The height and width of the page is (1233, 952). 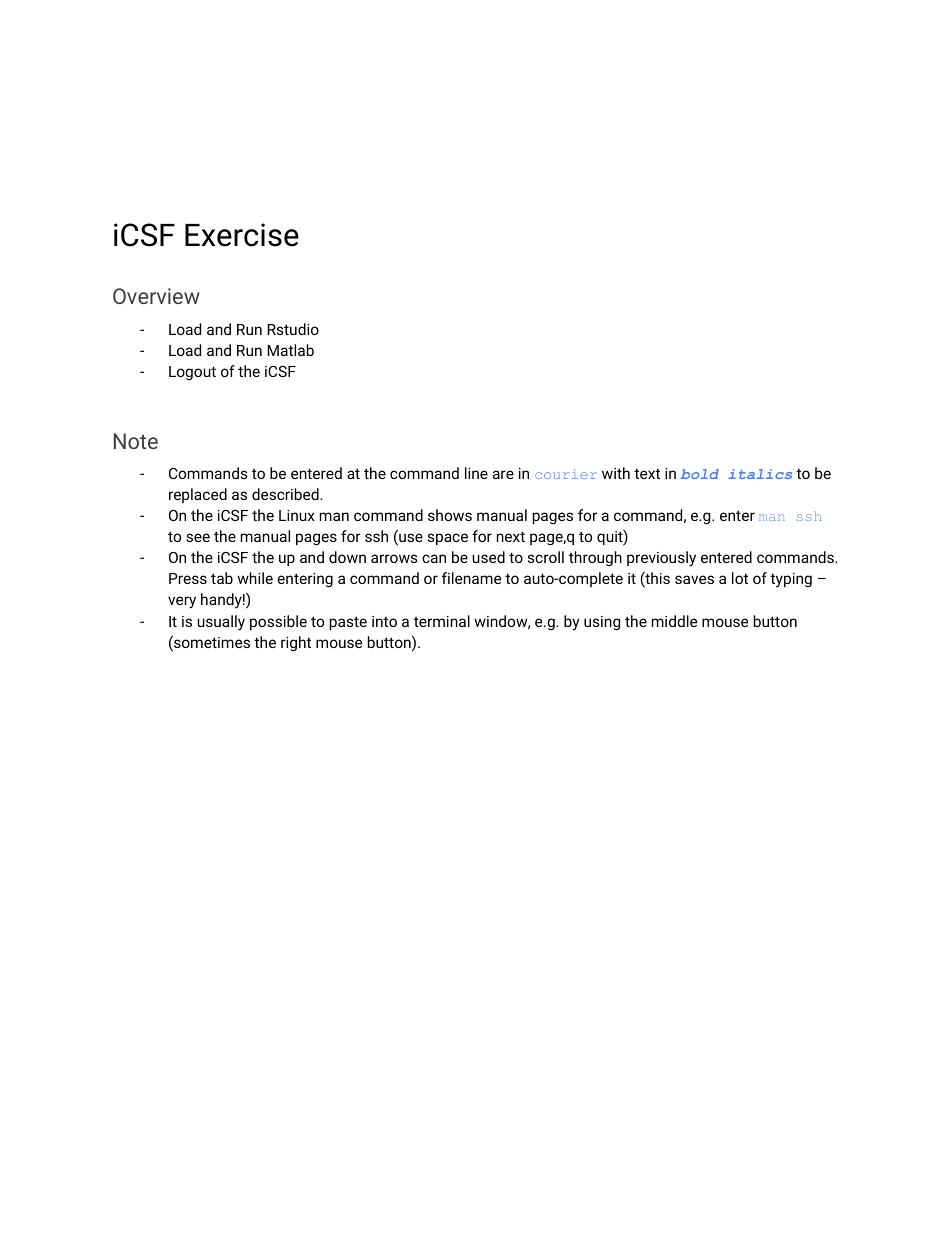 I want to click on bold, so click(x=700, y=474).
